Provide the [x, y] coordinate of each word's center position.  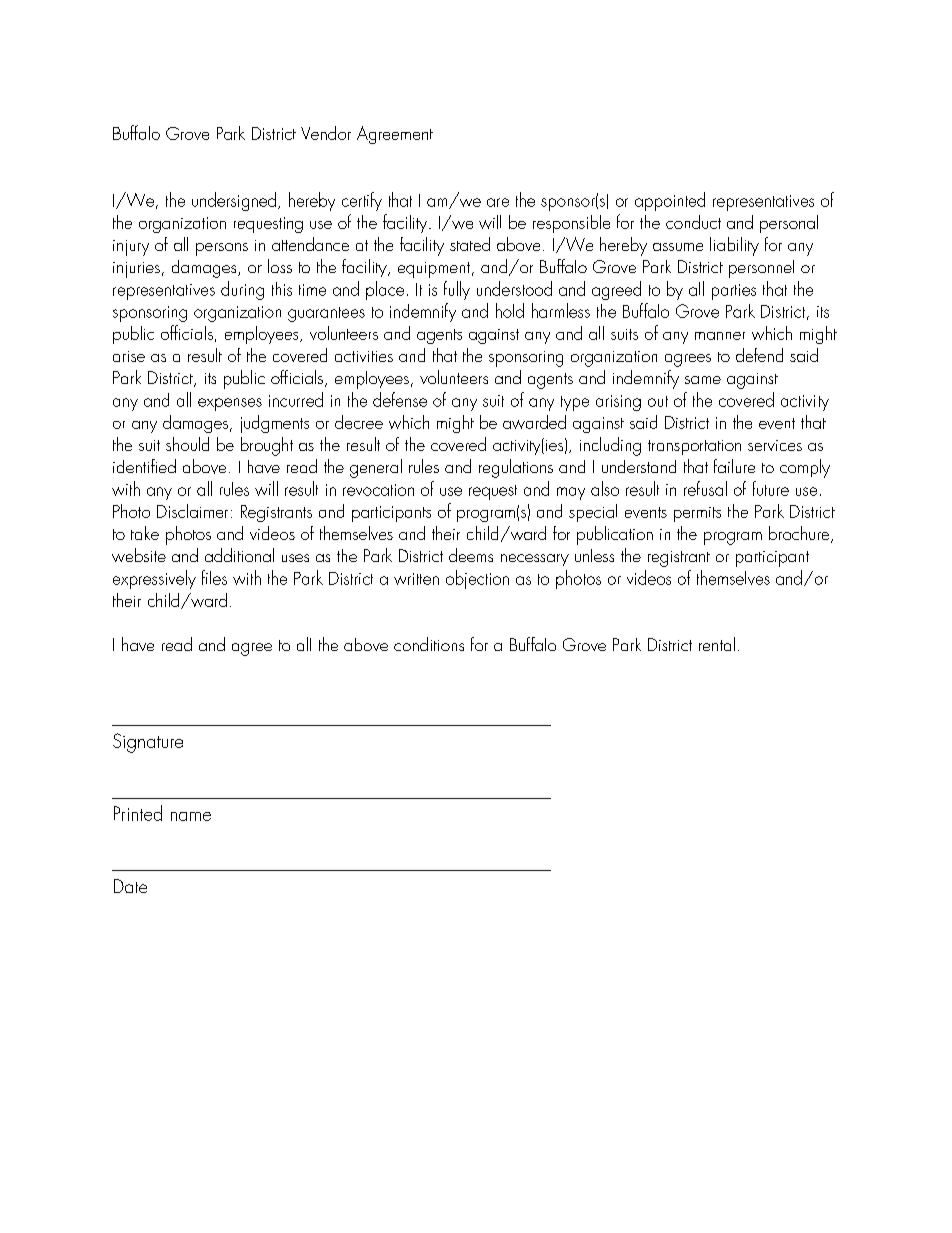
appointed [670, 201]
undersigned [234, 201]
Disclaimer [192, 511]
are [498, 202]
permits [697, 514]
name [191, 816]
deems [471, 555]
